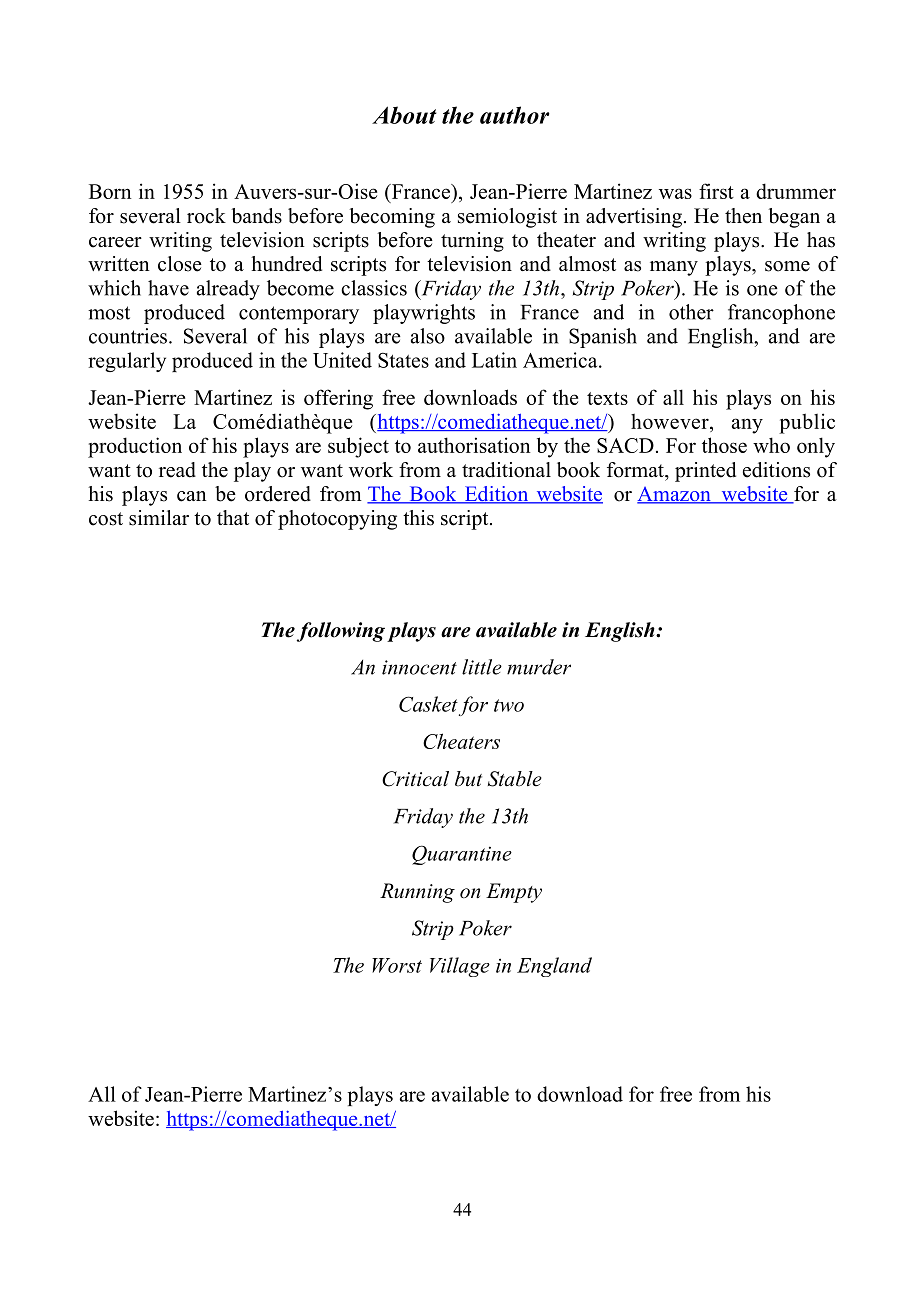 The height and width of the page is (1308, 924). Describe the element at coordinates (460, 967) in the page. I see `Village` at that location.
